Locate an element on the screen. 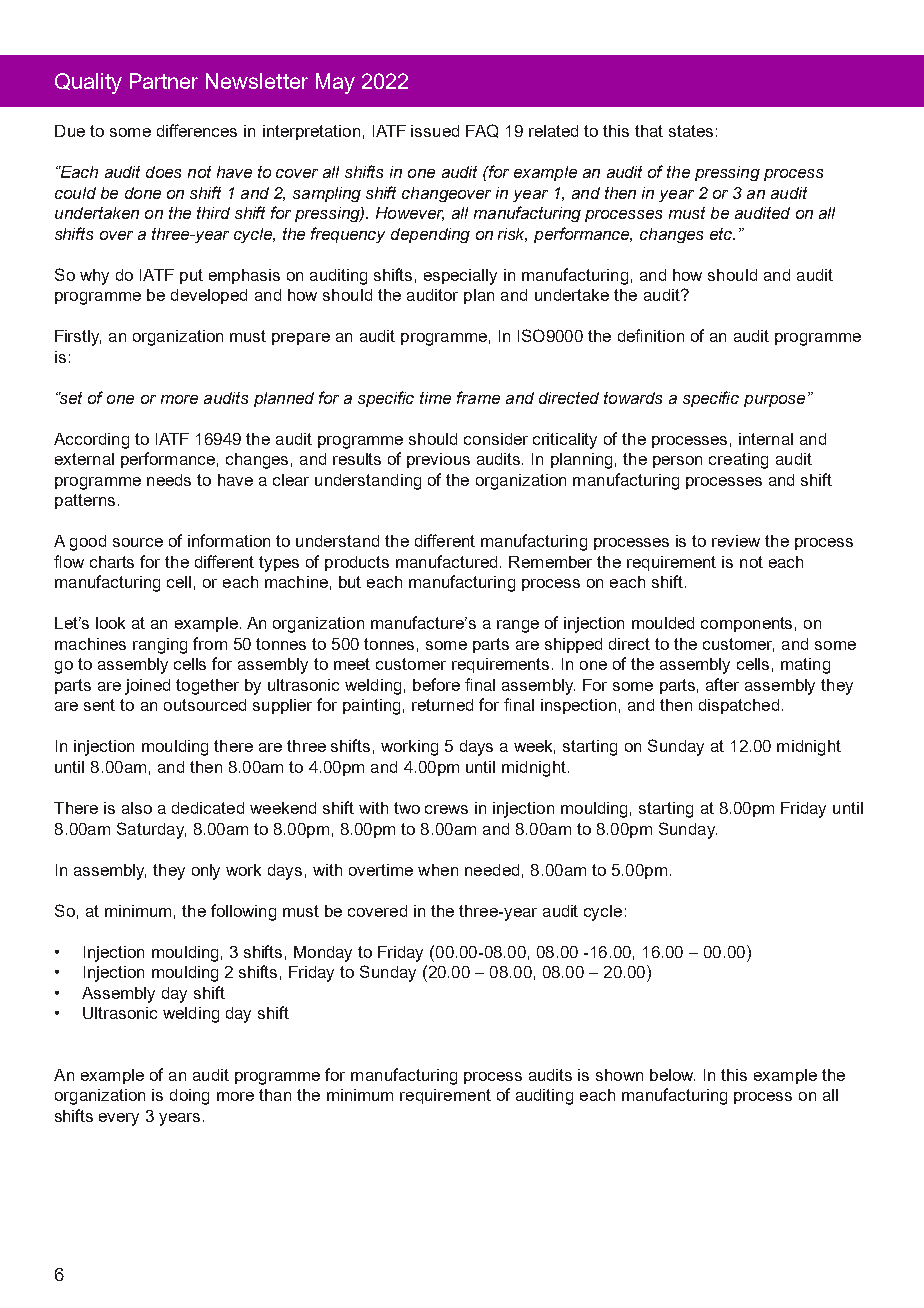 The image size is (924, 1308). look is located at coordinates (110, 623).
